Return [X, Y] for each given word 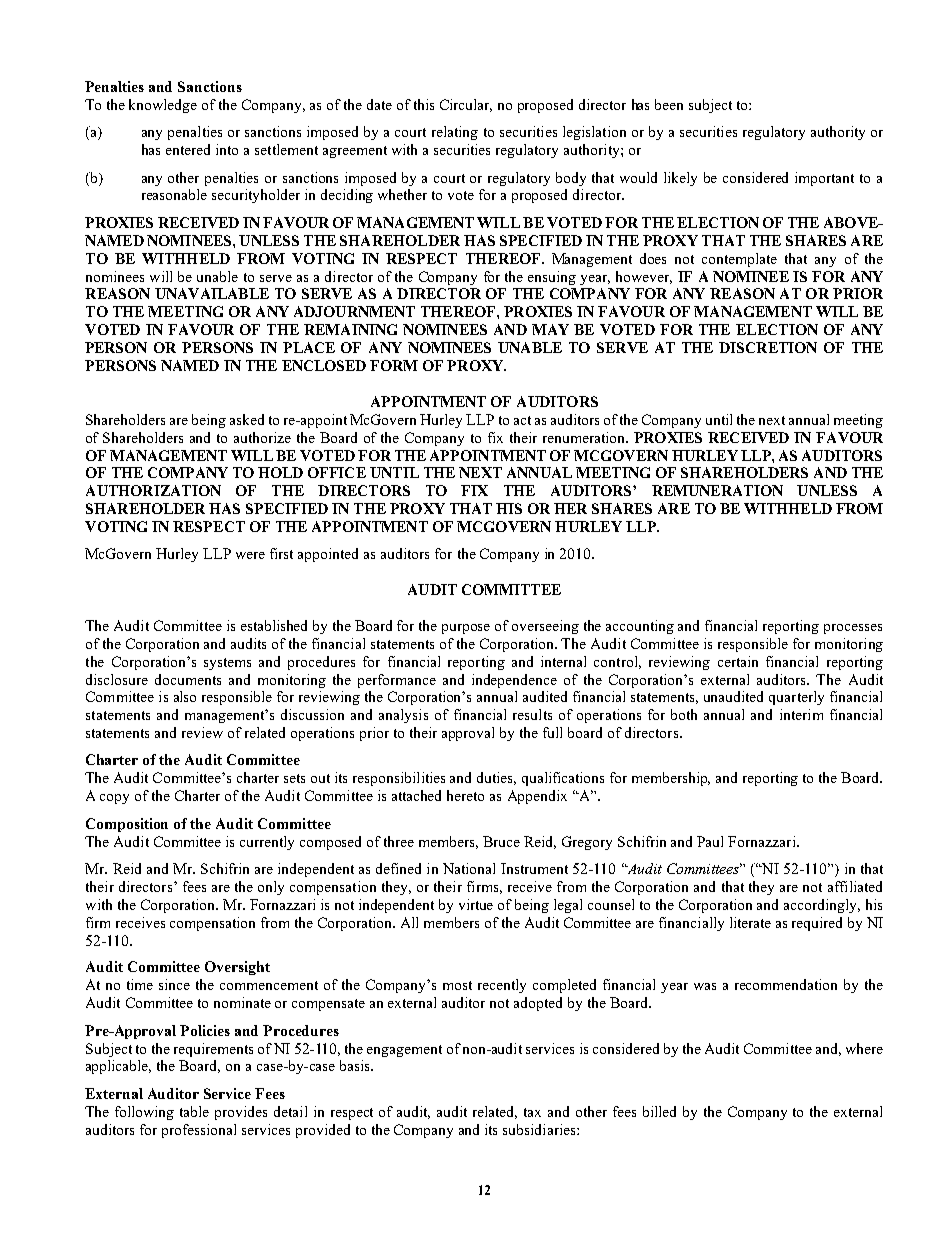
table [194, 1111]
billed [659, 1111]
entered [188, 149]
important [824, 179]
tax [532, 1112]
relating [455, 133]
